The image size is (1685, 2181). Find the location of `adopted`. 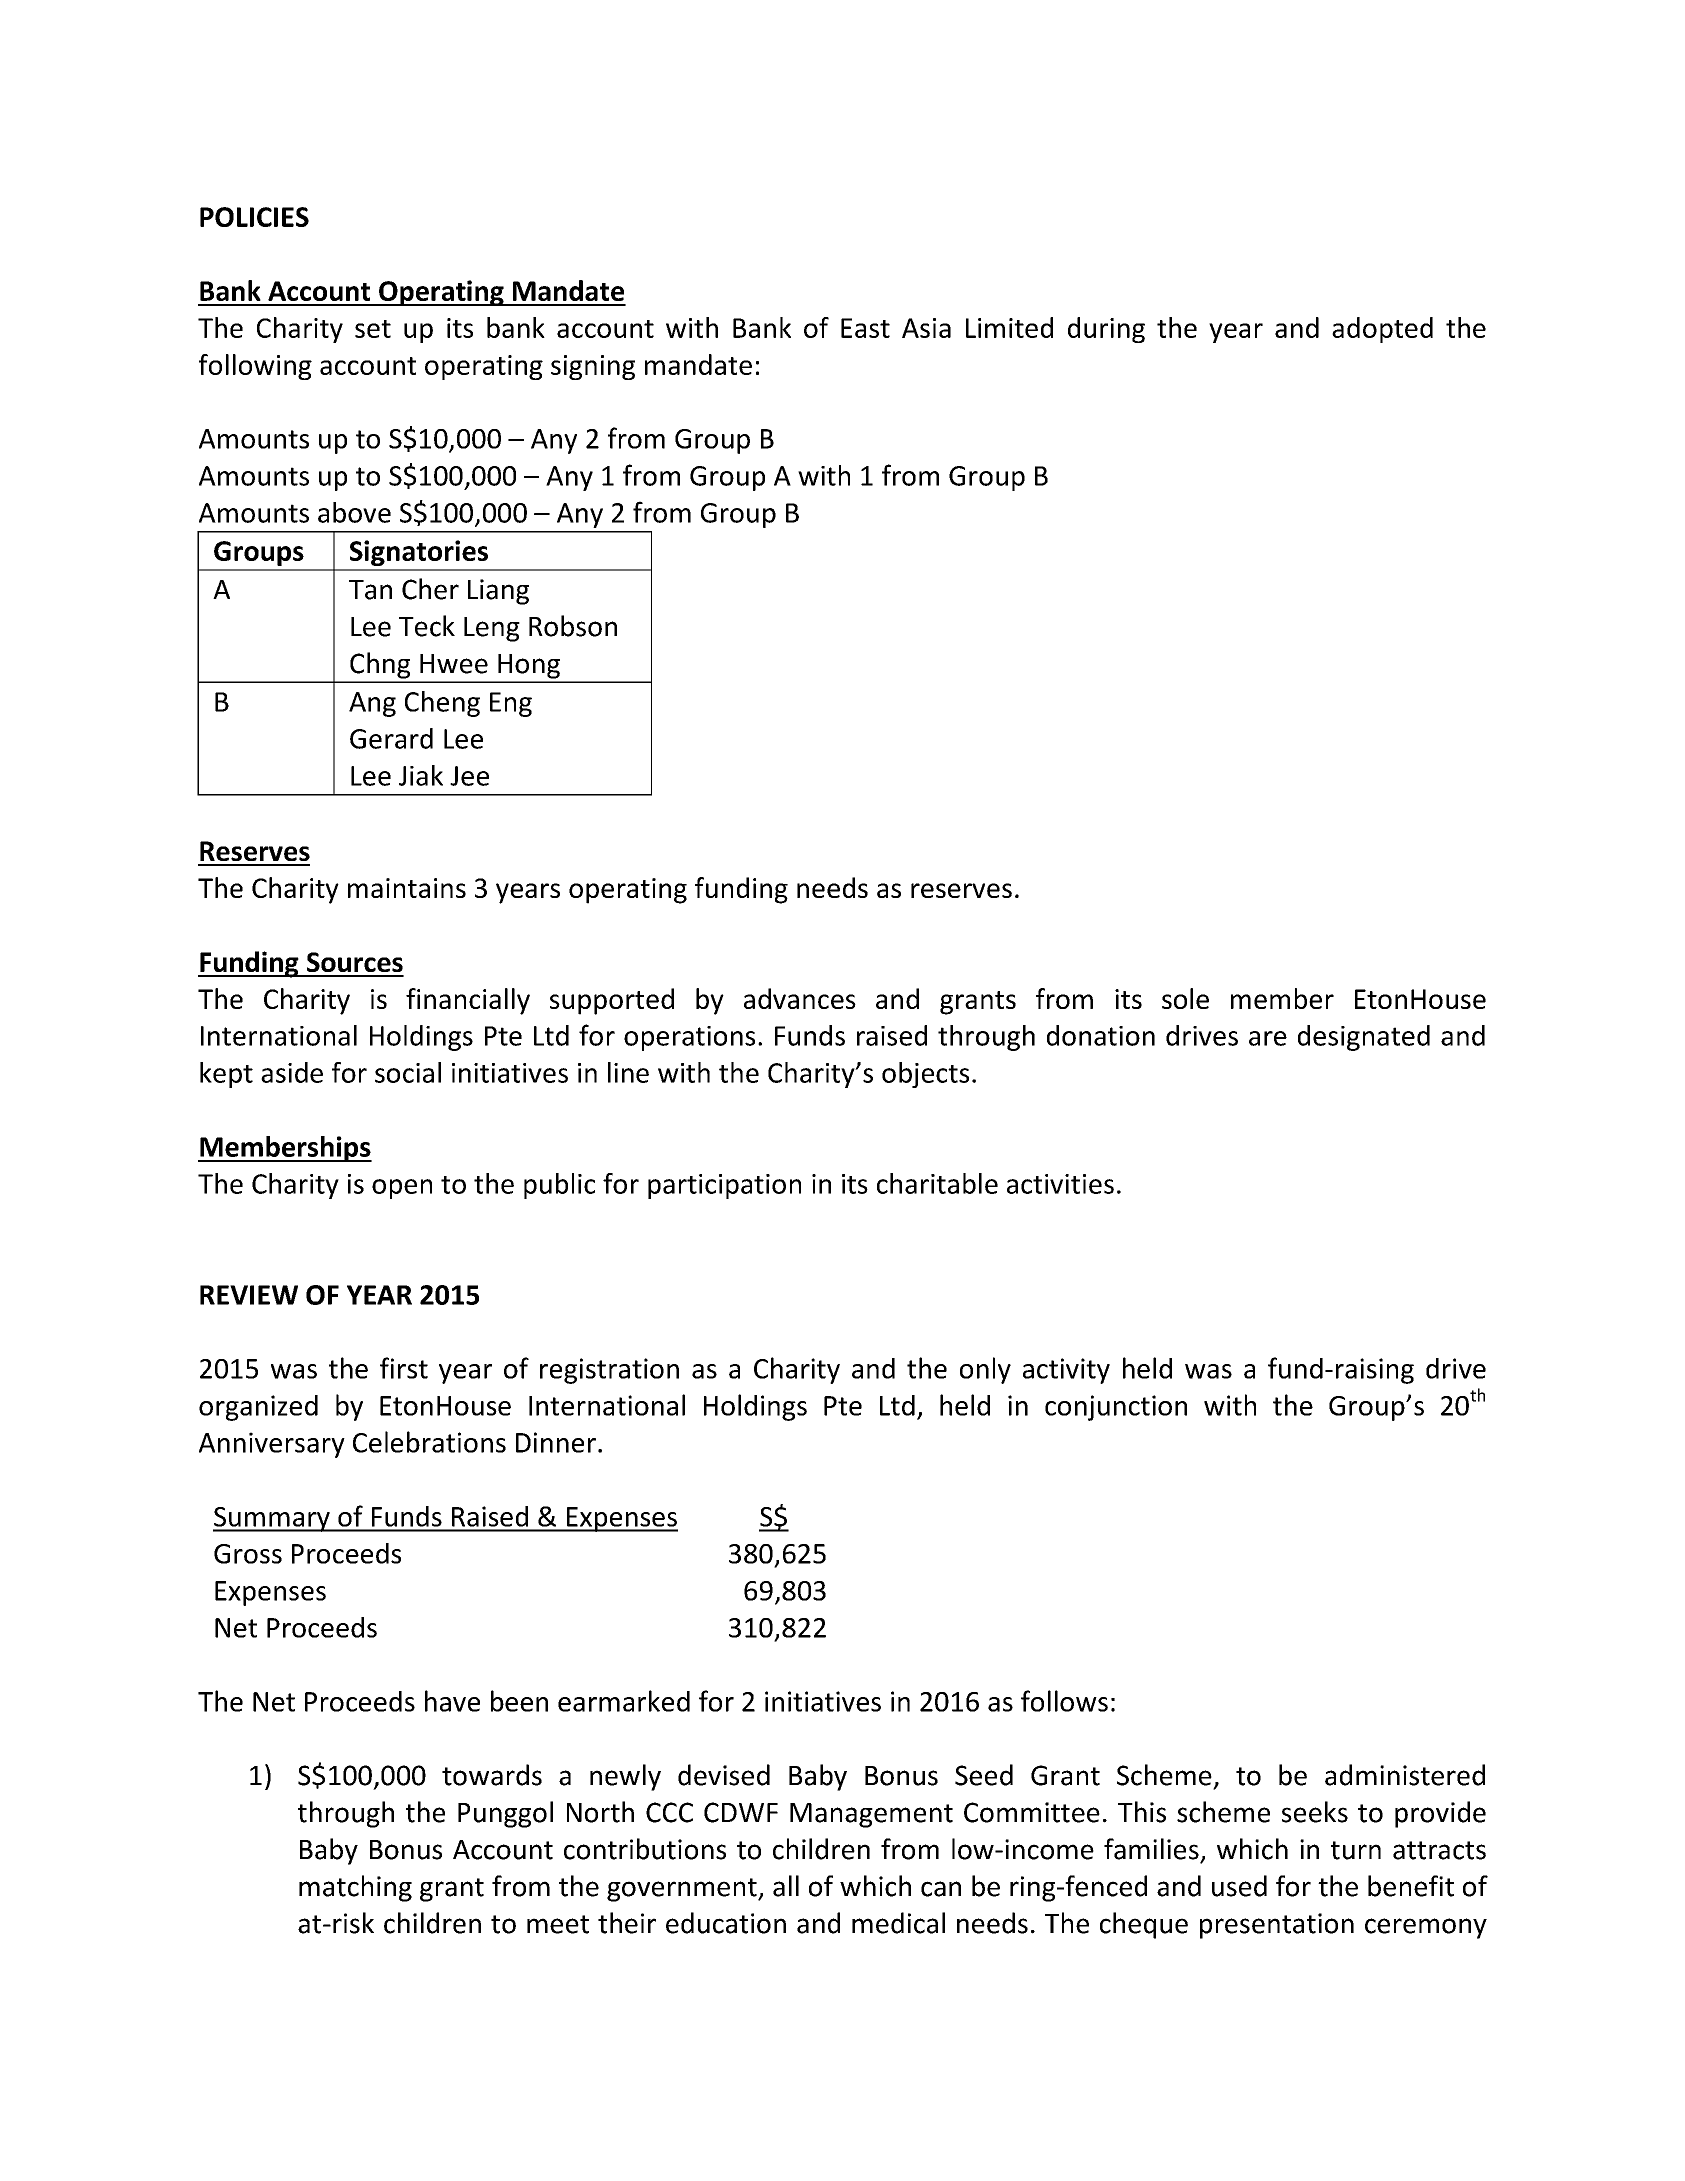

adopted is located at coordinates (1382, 330).
